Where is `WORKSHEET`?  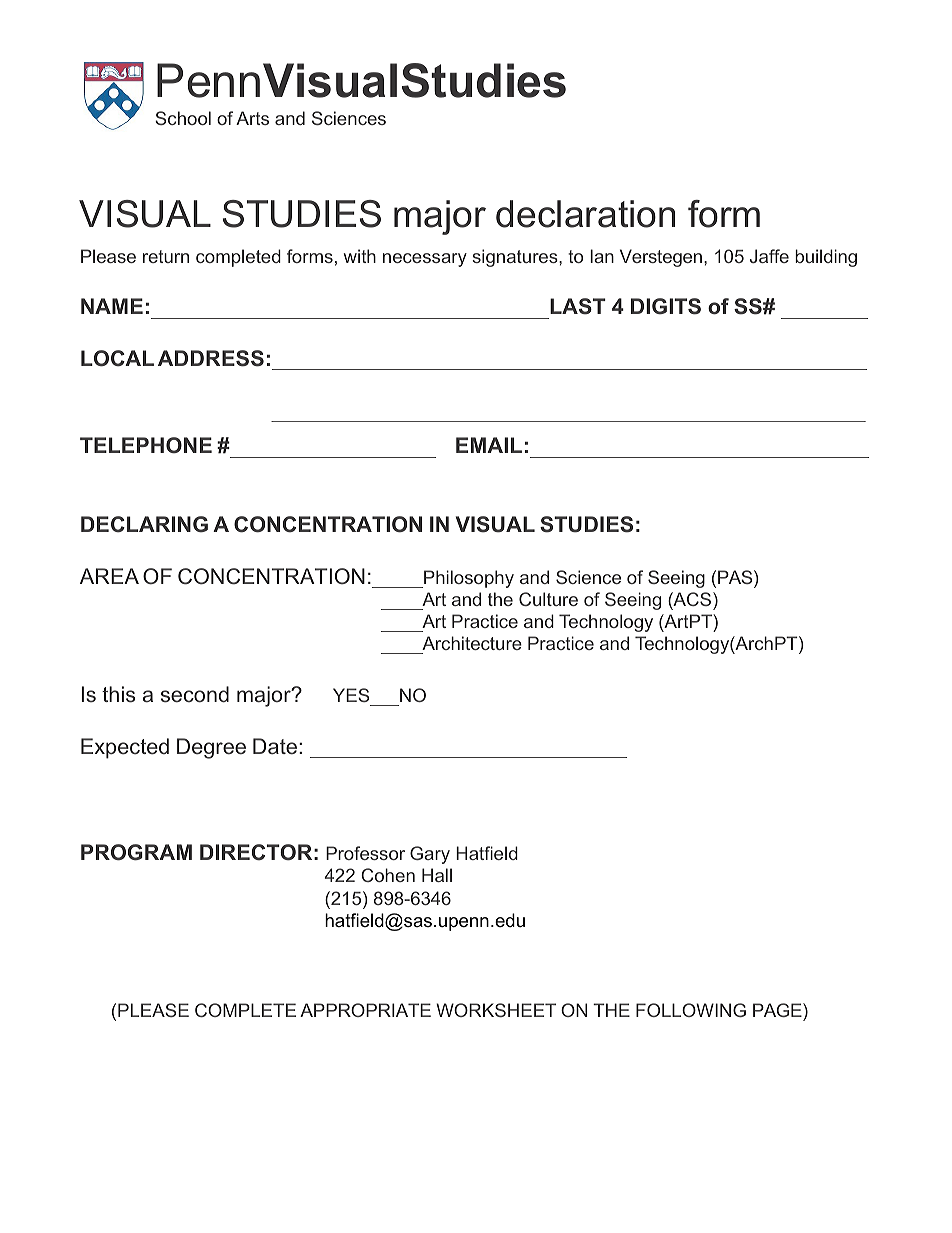
WORKSHEET is located at coordinates (496, 1010).
